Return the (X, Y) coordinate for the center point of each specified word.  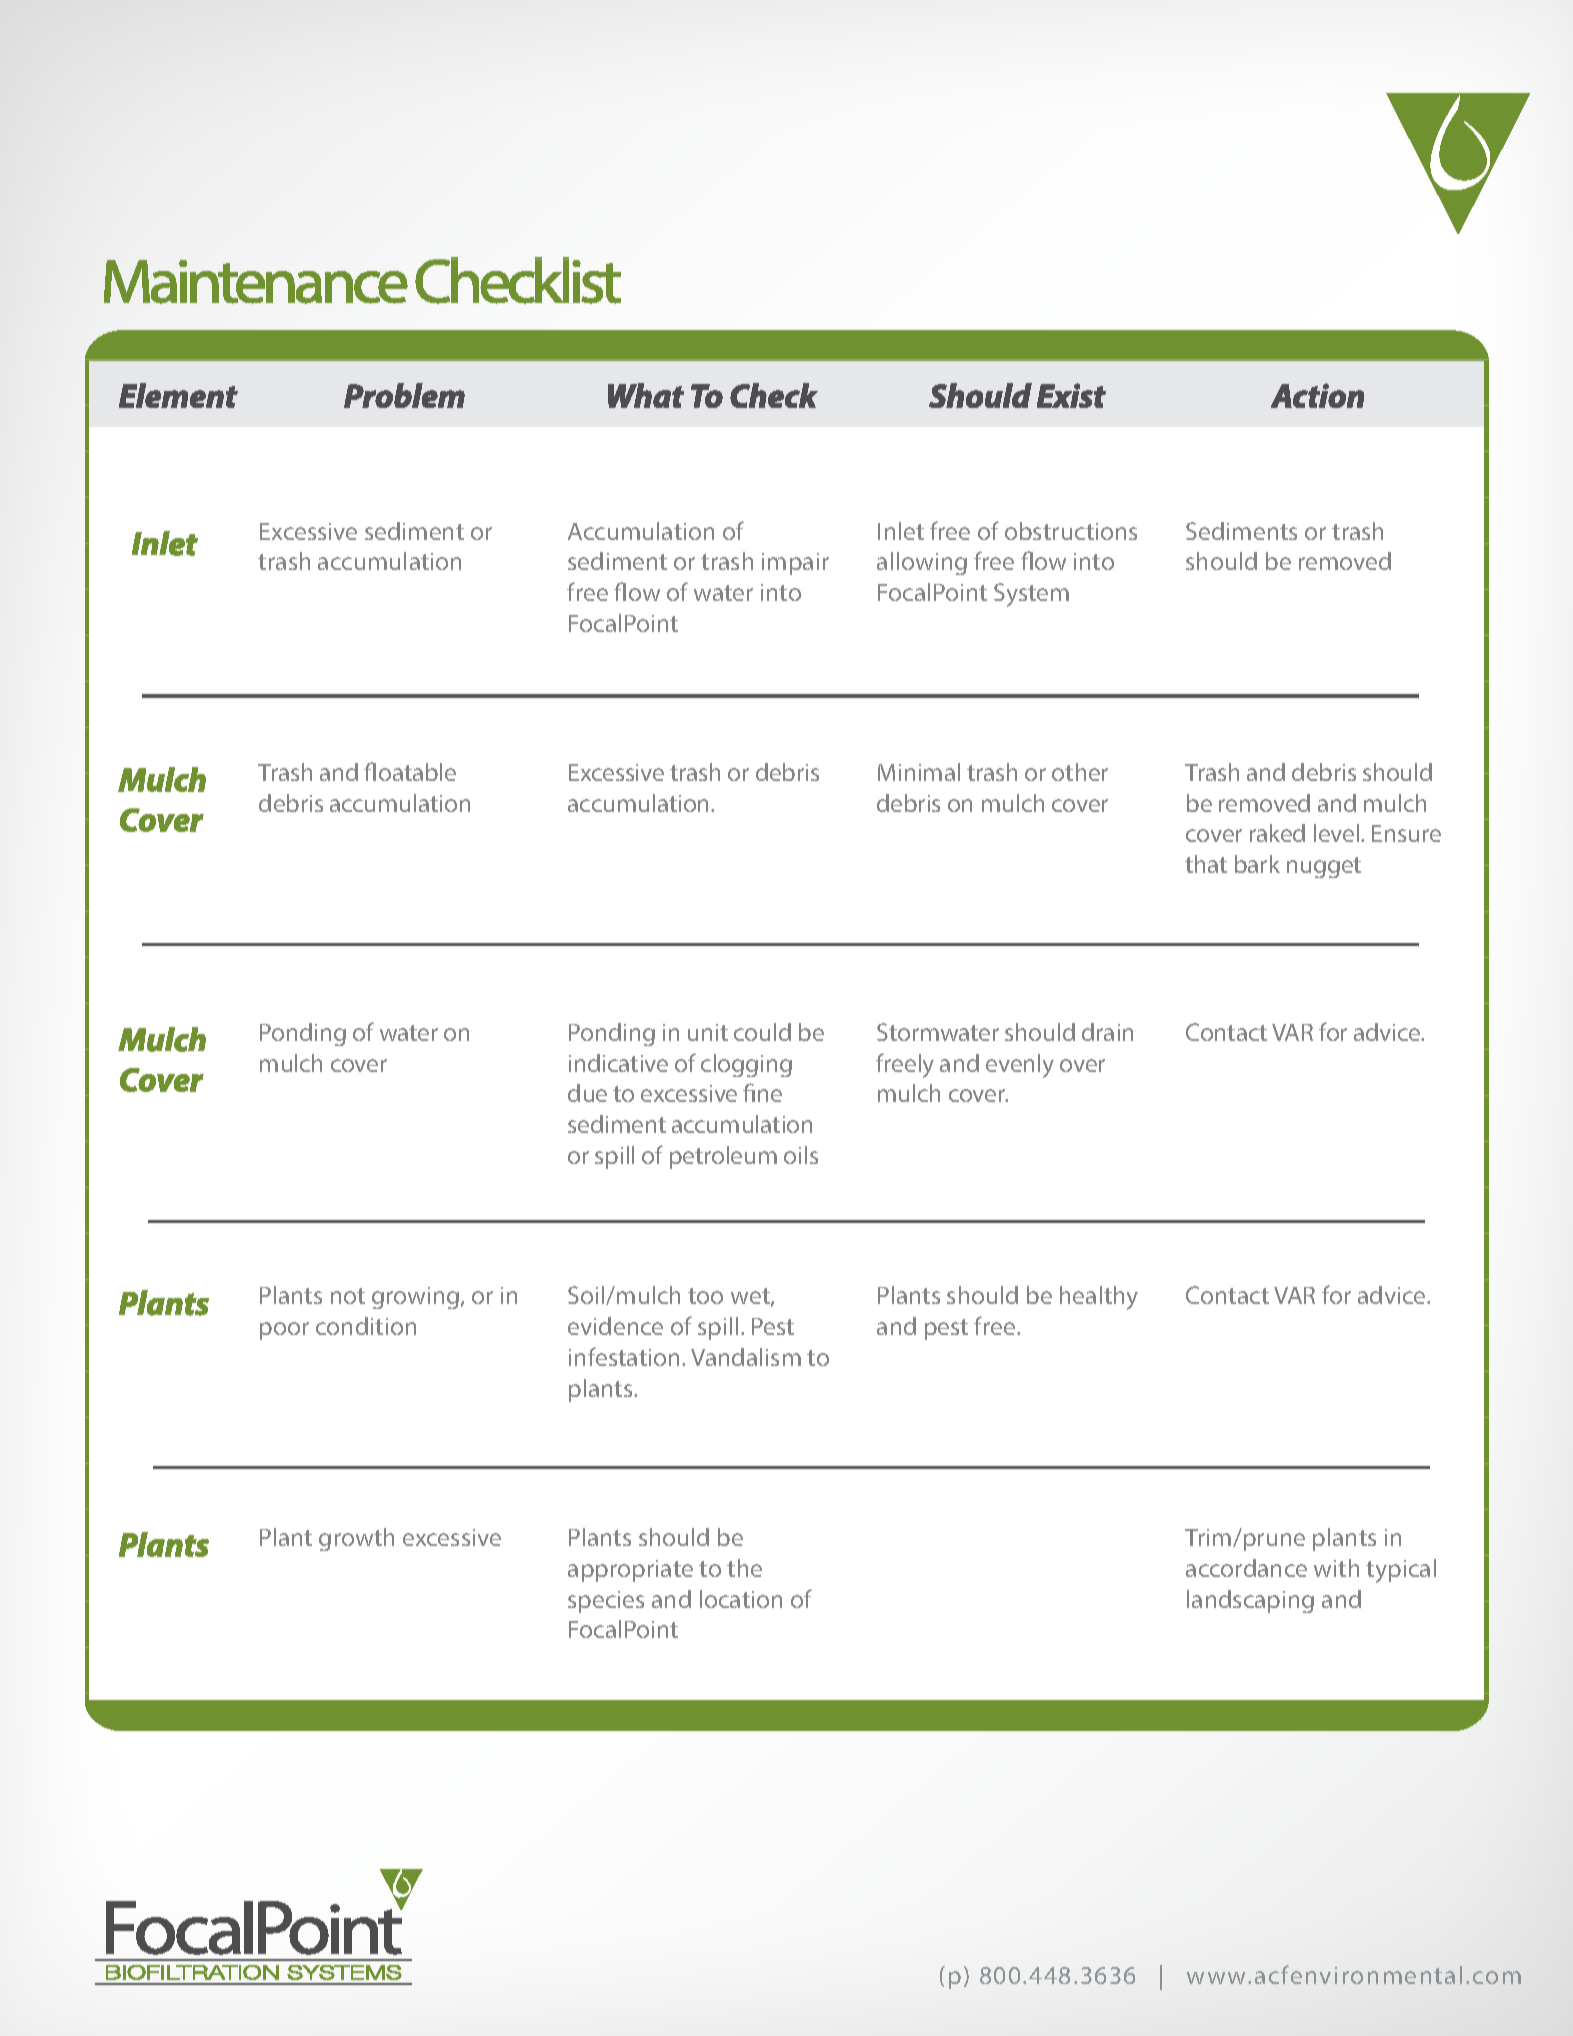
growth (356, 1539)
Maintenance (256, 282)
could (762, 1032)
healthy (1099, 1298)
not (348, 1296)
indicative (618, 1063)
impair (795, 564)
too (705, 1296)
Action (1317, 395)
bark (1257, 864)
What (646, 395)
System (1031, 595)
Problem (404, 395)
